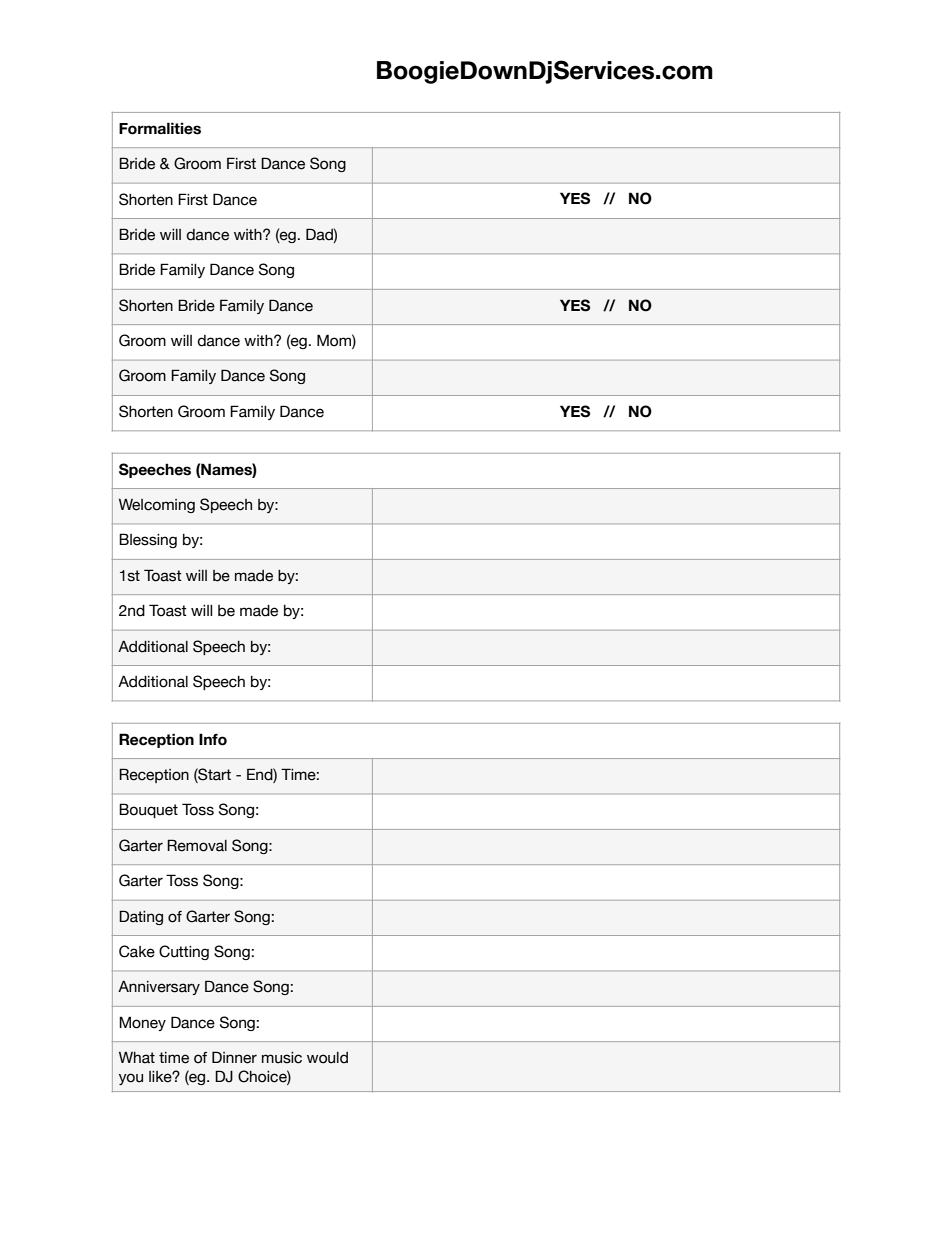  I want to click on Bouquet, so click(148, 810).
